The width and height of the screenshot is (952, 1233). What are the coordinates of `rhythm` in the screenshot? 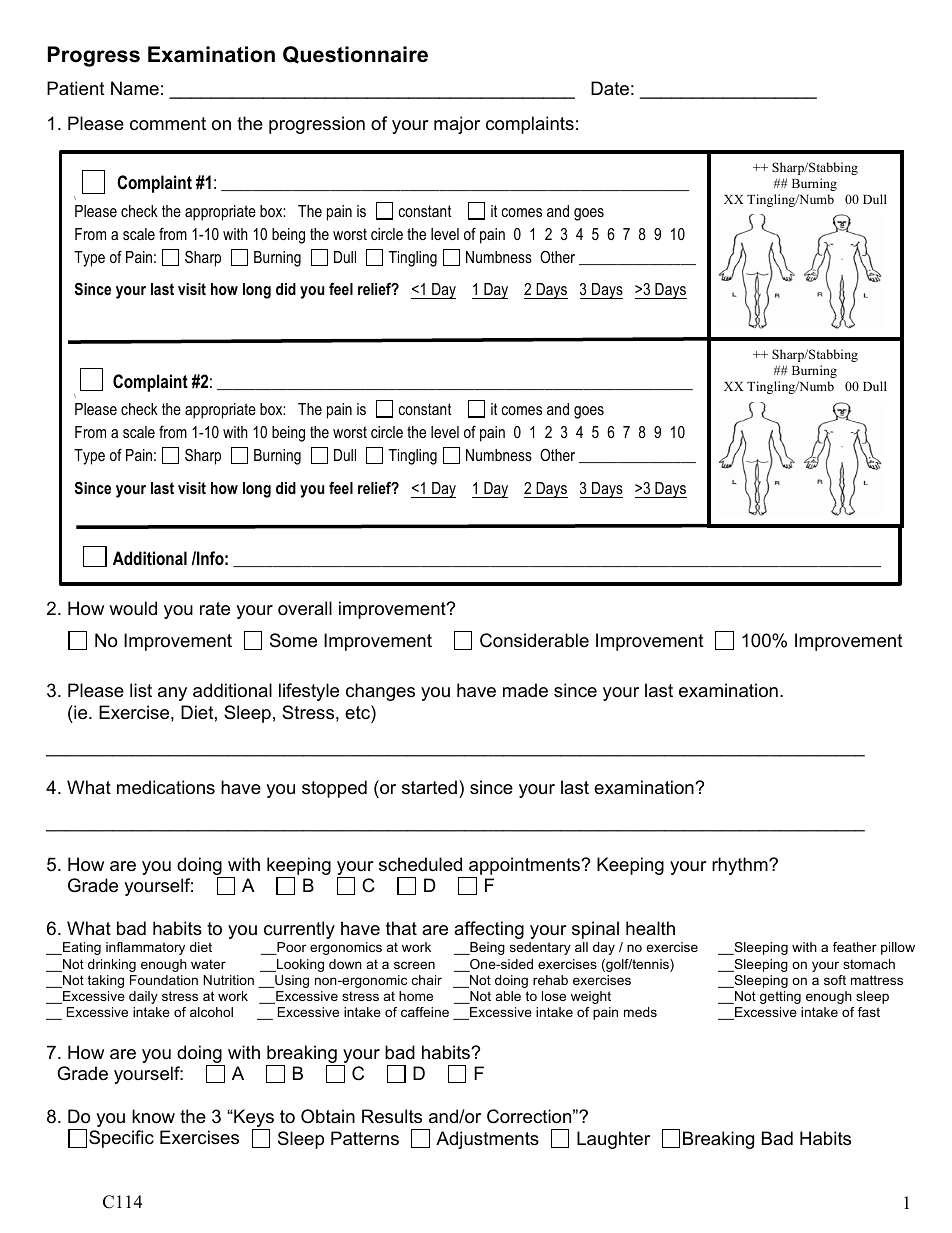 It's located at (741, 866).
